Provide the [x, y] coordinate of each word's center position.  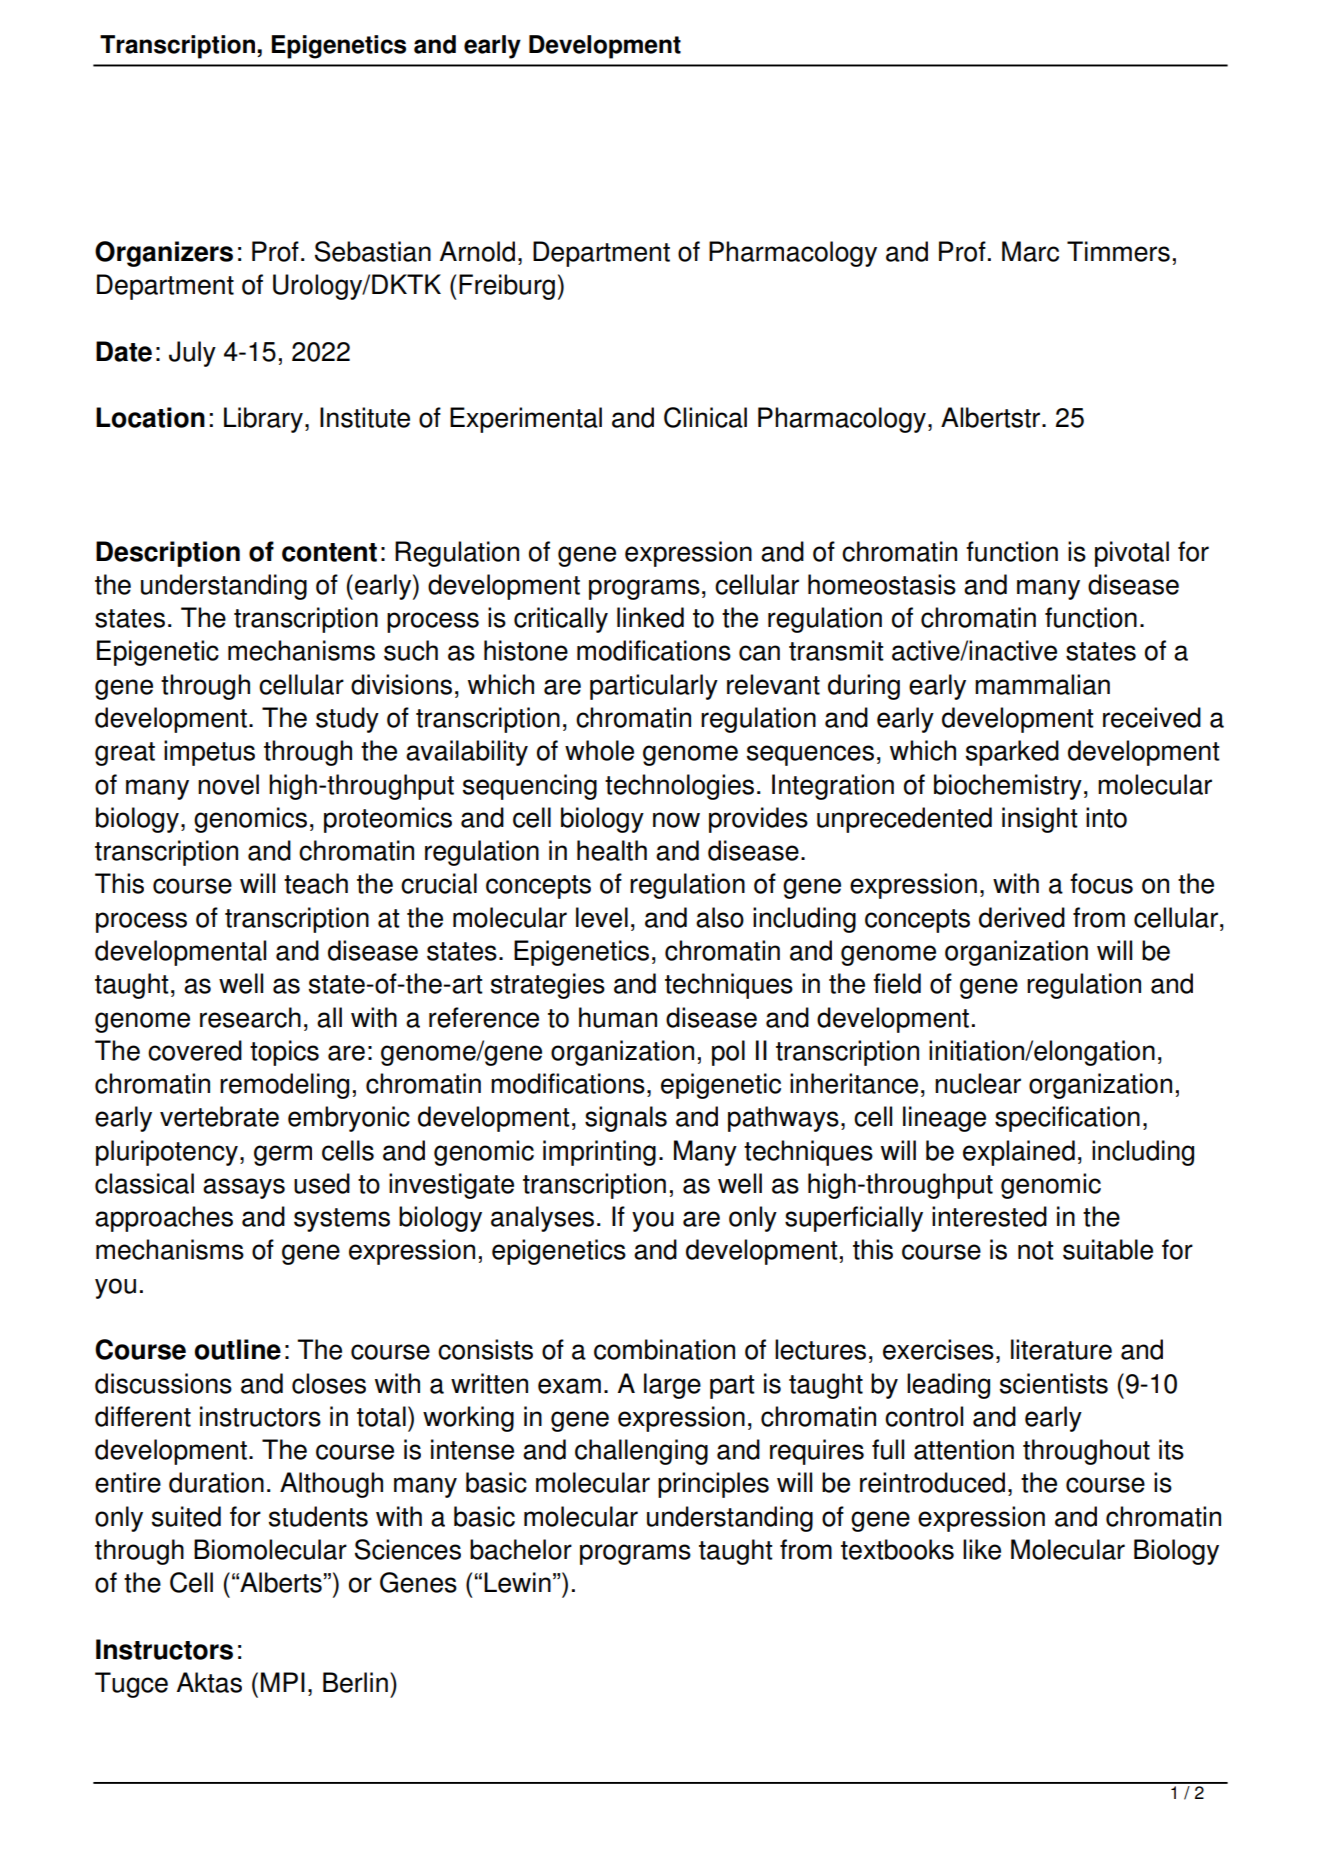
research [250, 1017]
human [618, 1017]
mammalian [1042, 684]
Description [168, 554]
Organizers [164, 254]
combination [664, 1349]
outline [238, 1349]
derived [1022, 917]
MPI [283, 1682]
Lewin [517, 1582]
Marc [1030, 251]
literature [1061, 1349]
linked [650, 617]
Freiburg [507, 287]
